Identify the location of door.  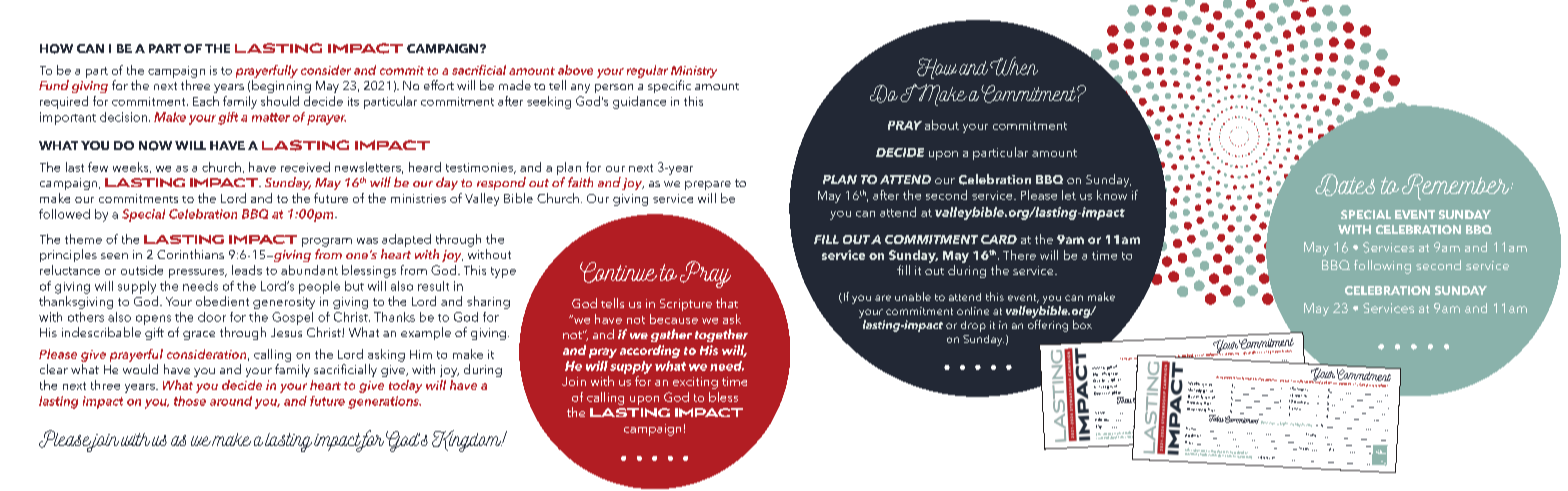
(212, 317).
